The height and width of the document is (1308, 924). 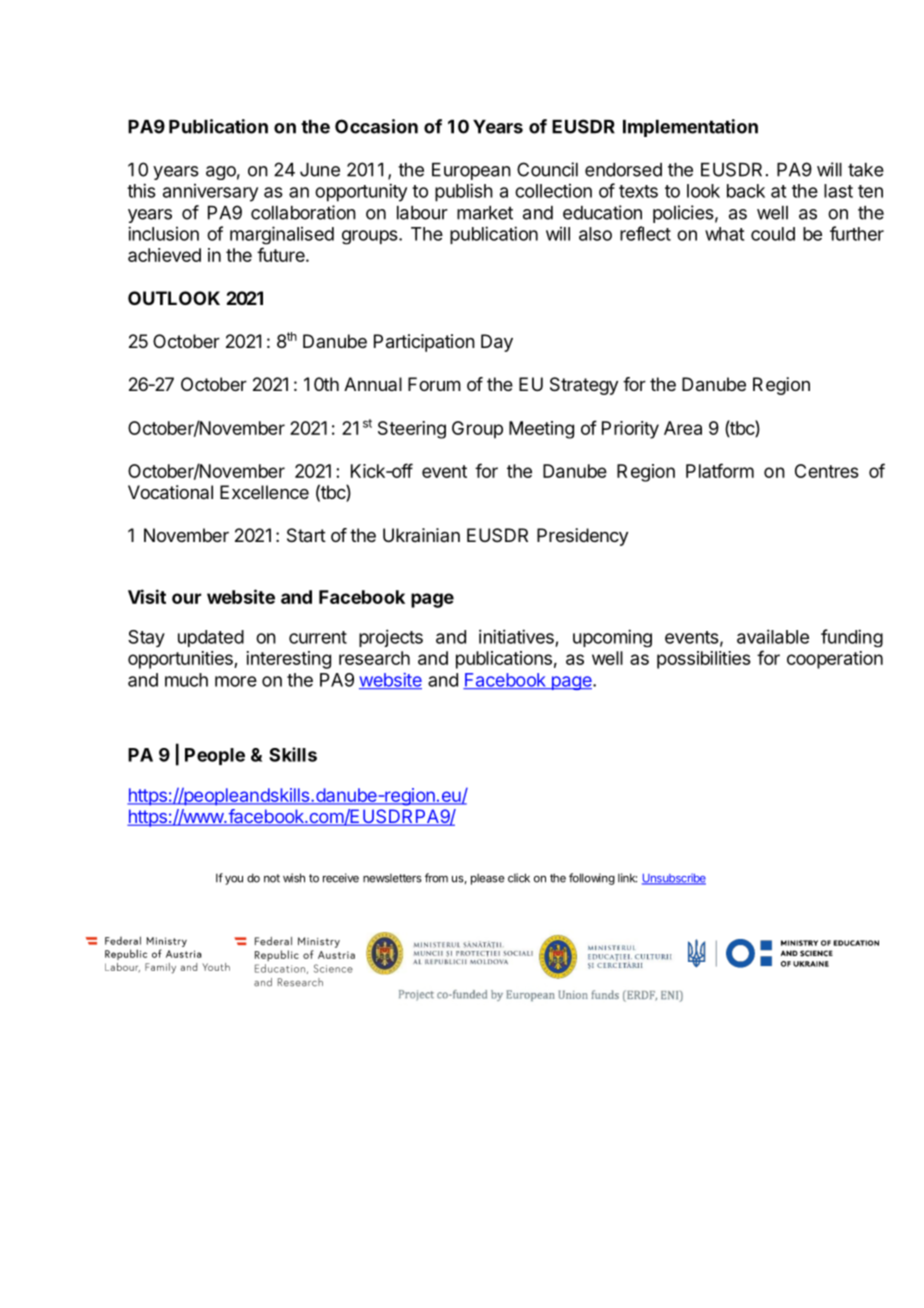 I want to click on Annual, so click(x=373, y=384).
